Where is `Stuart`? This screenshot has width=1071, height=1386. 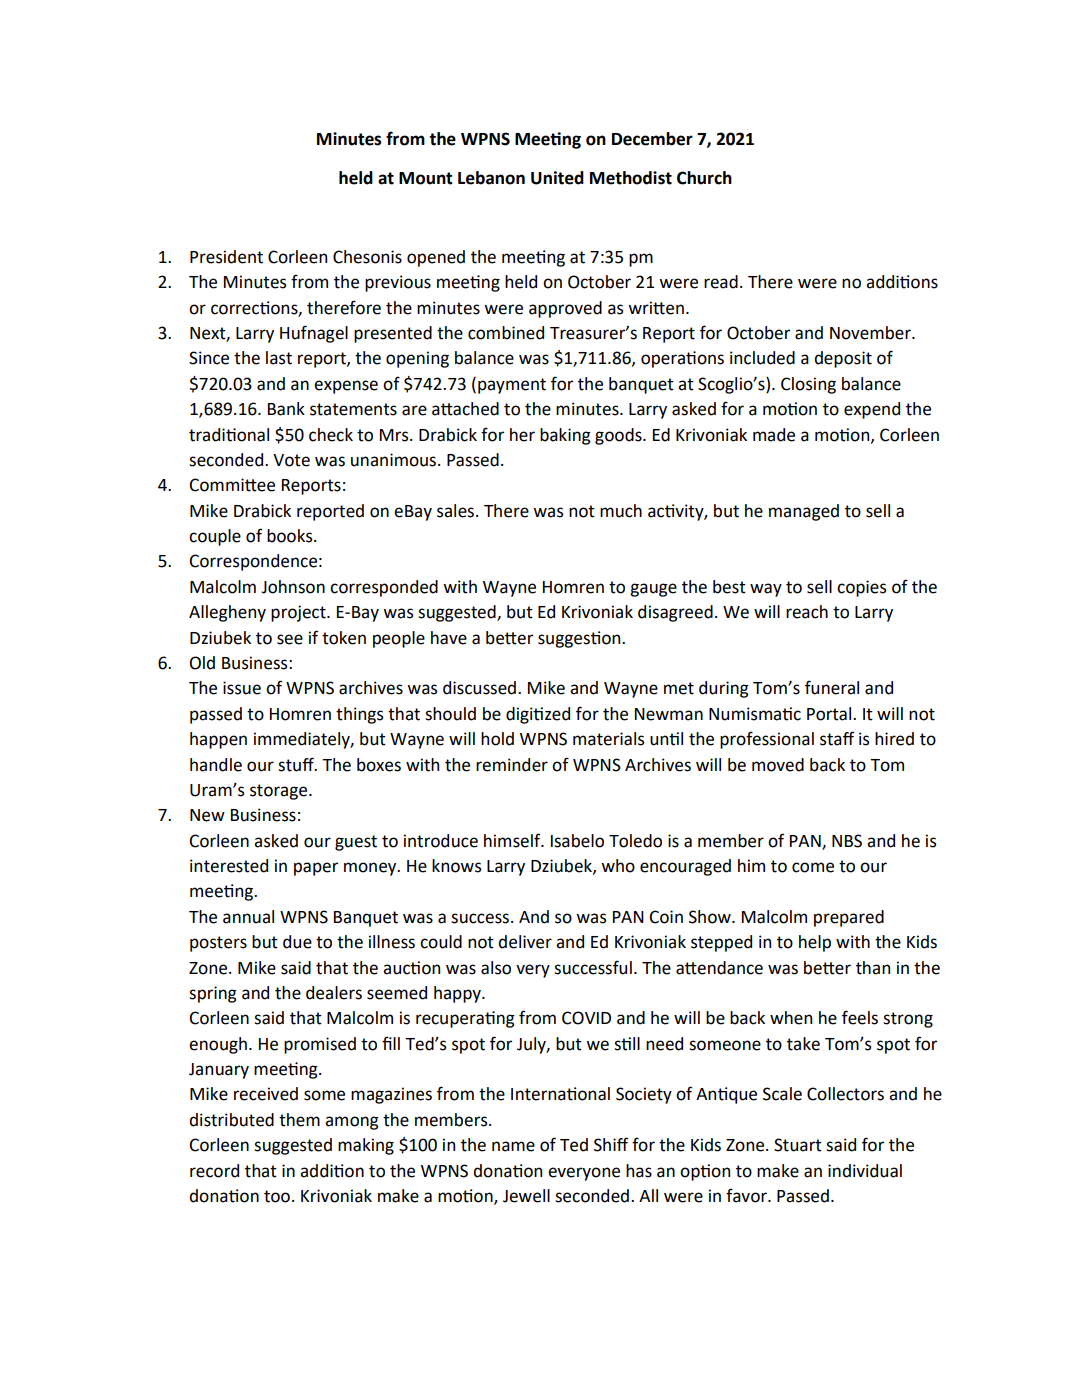 Stuart is located at coordinates (798, 1145).
